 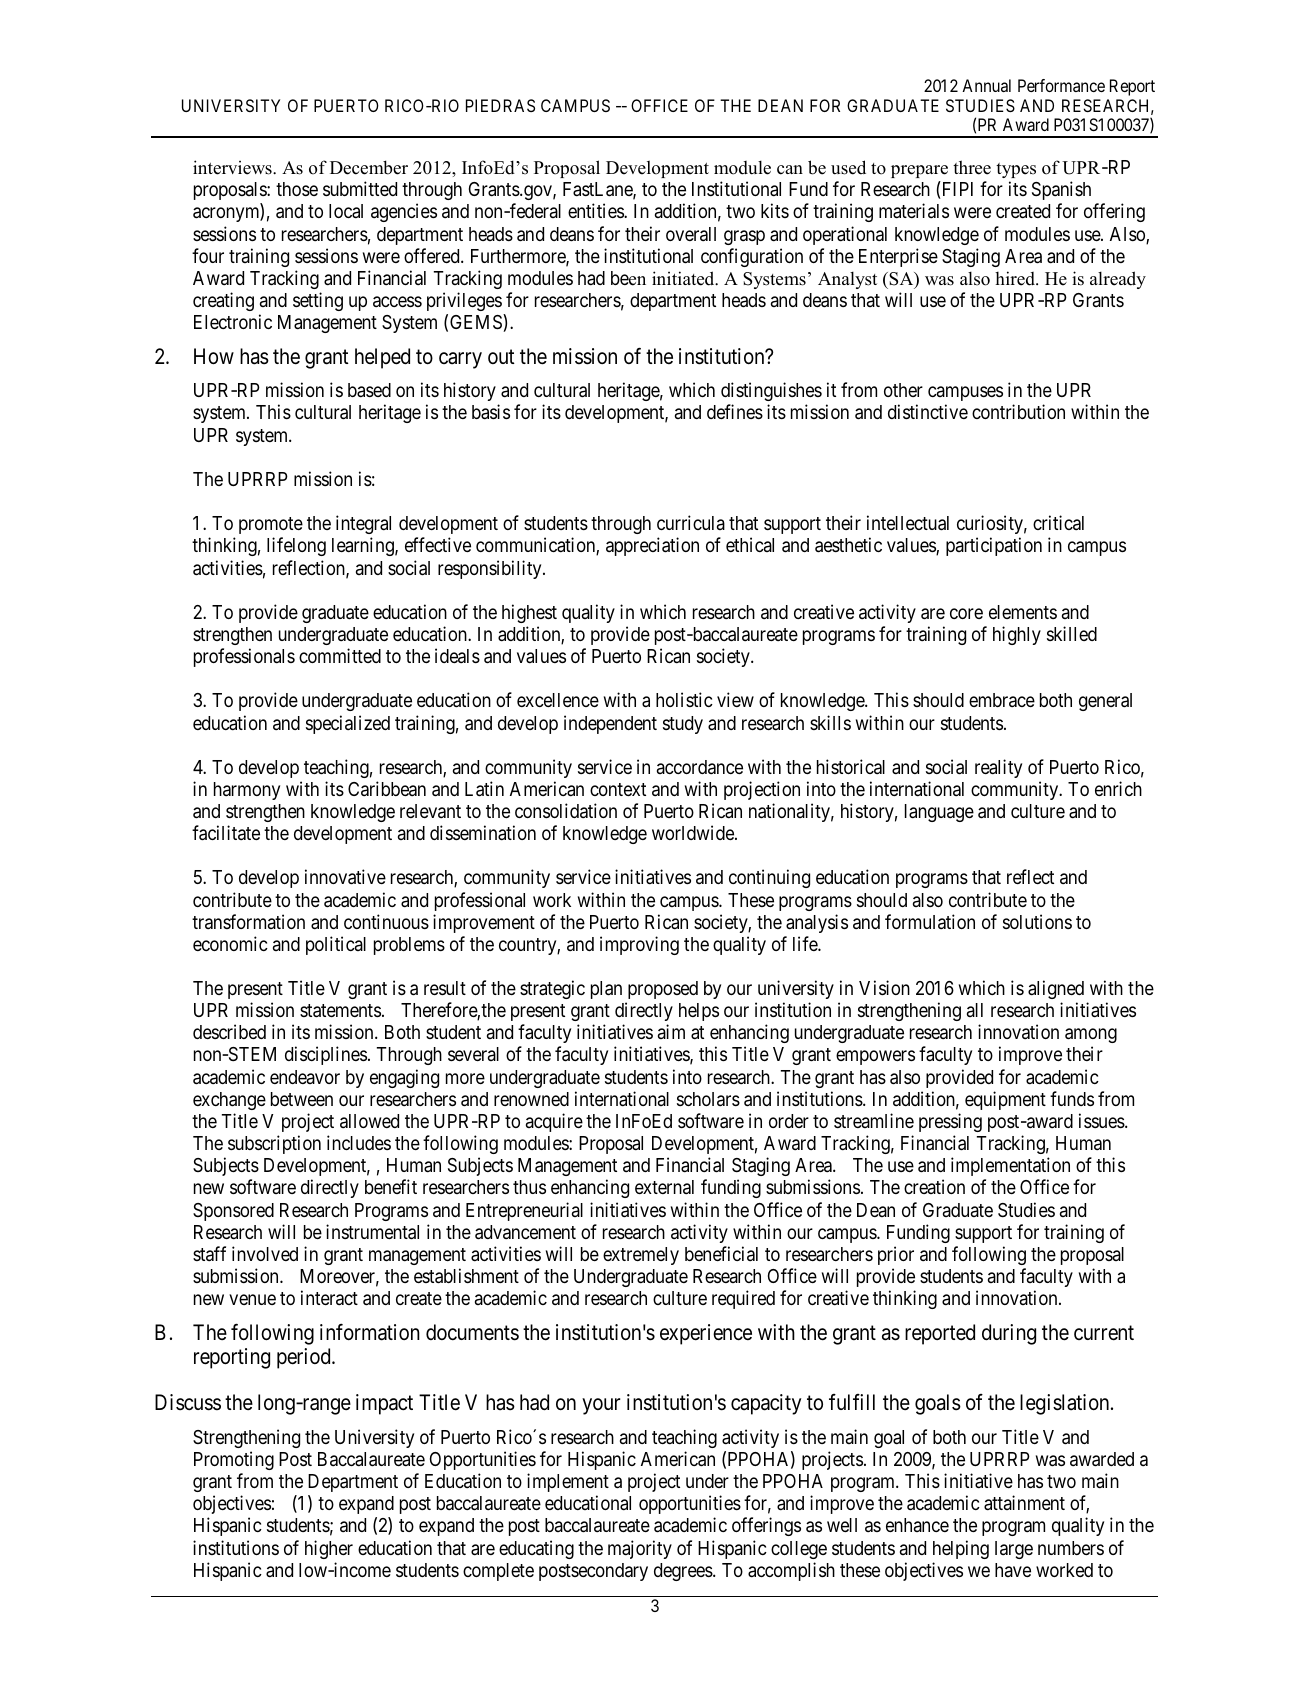 What do you see at coordinates (596, 210) in the screenshot?
I see `entities` at bounding box center [596, 210].
